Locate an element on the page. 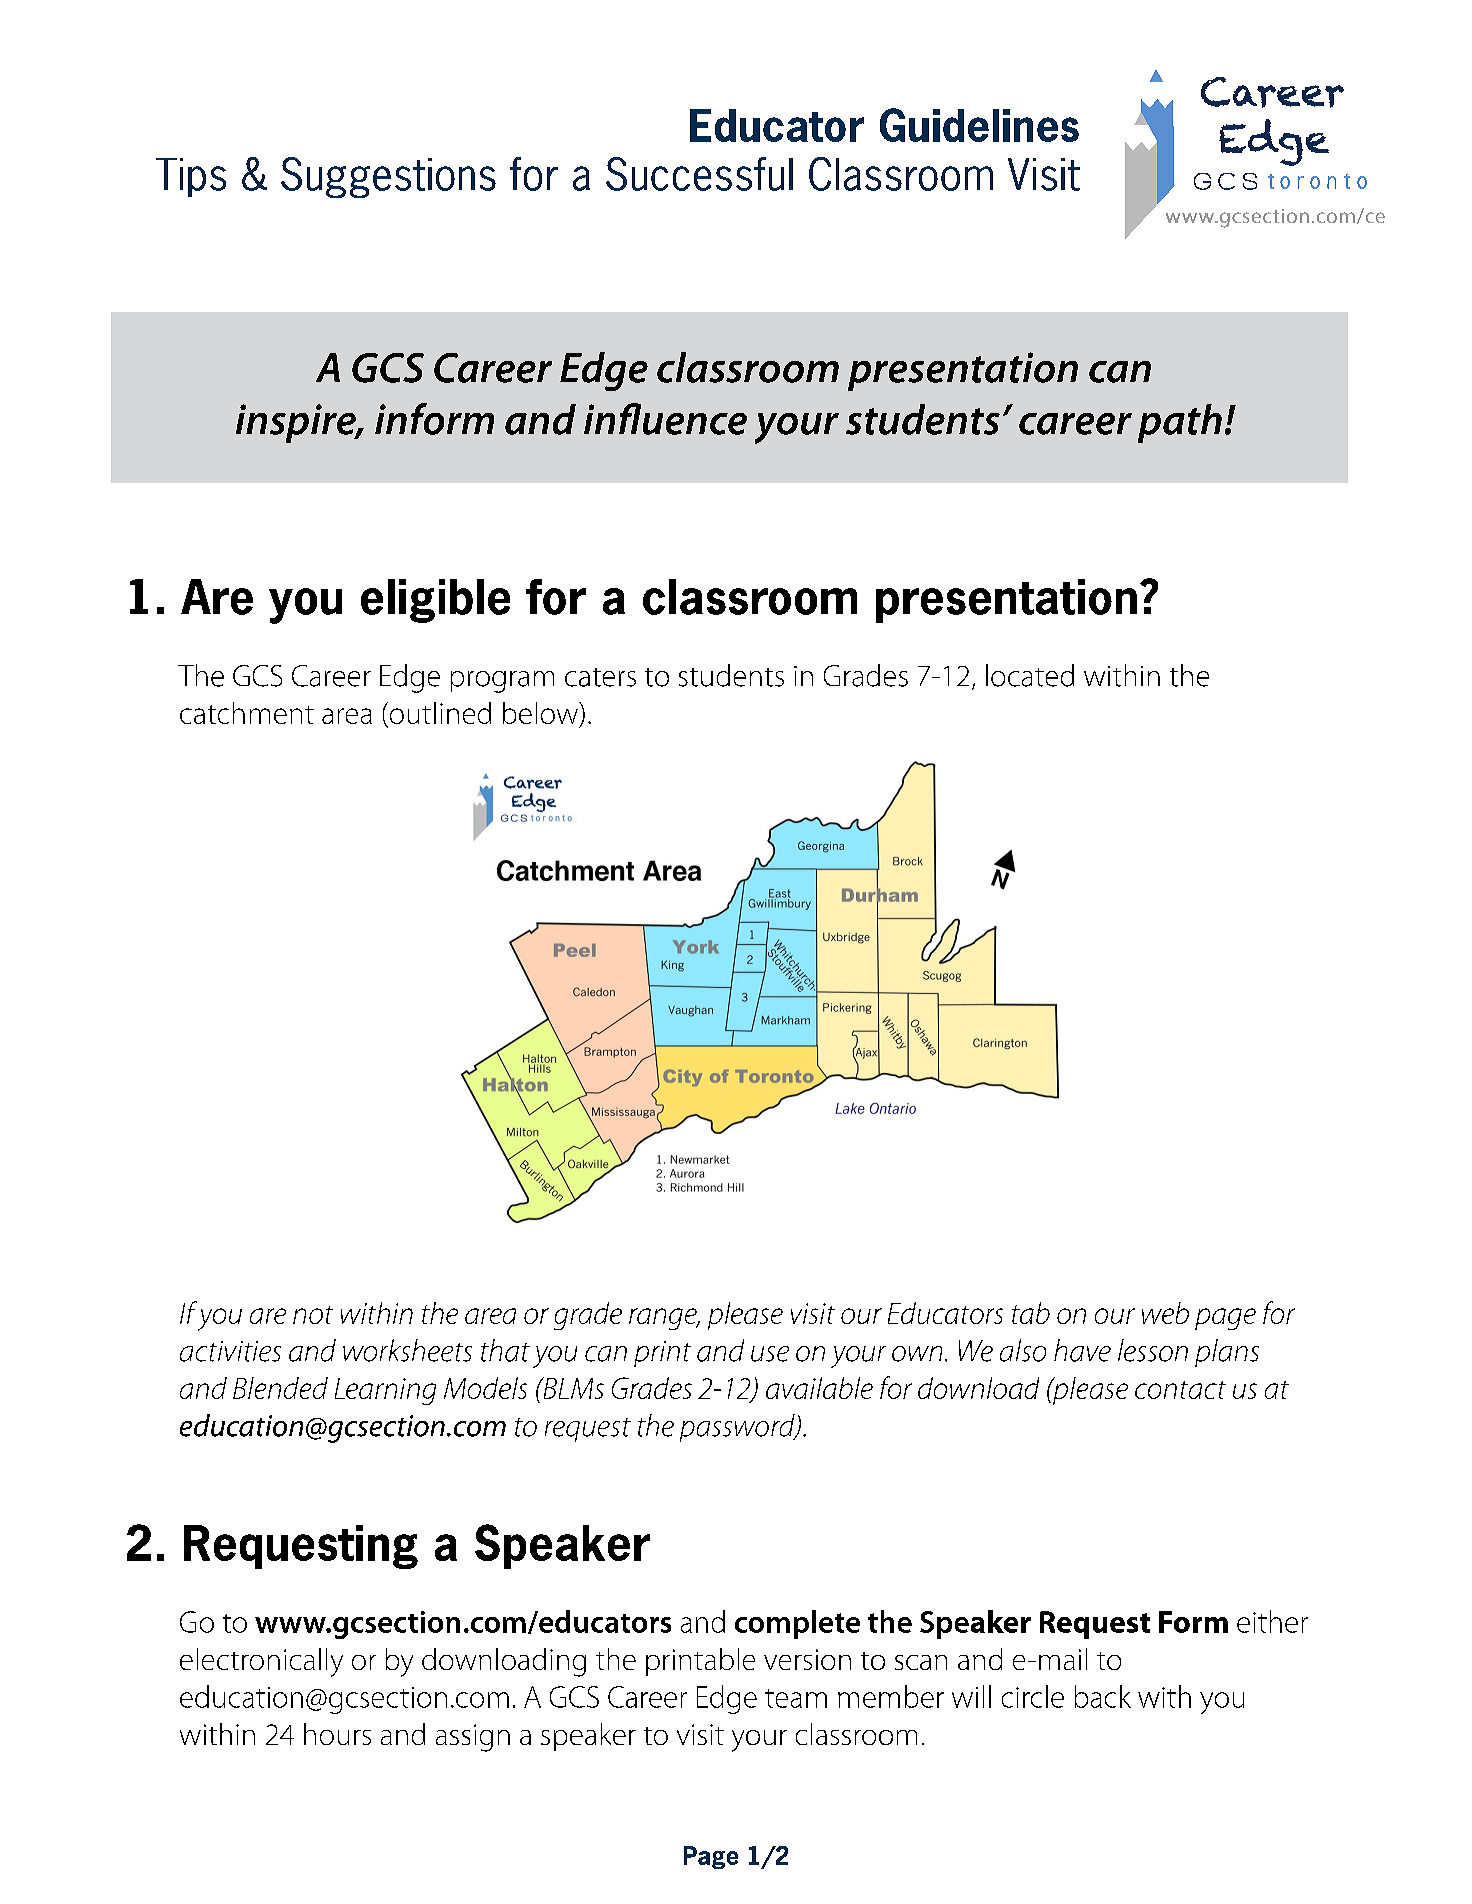 The image size is (1472, 1904). Suggestions is located at coordinates (388, 177).
